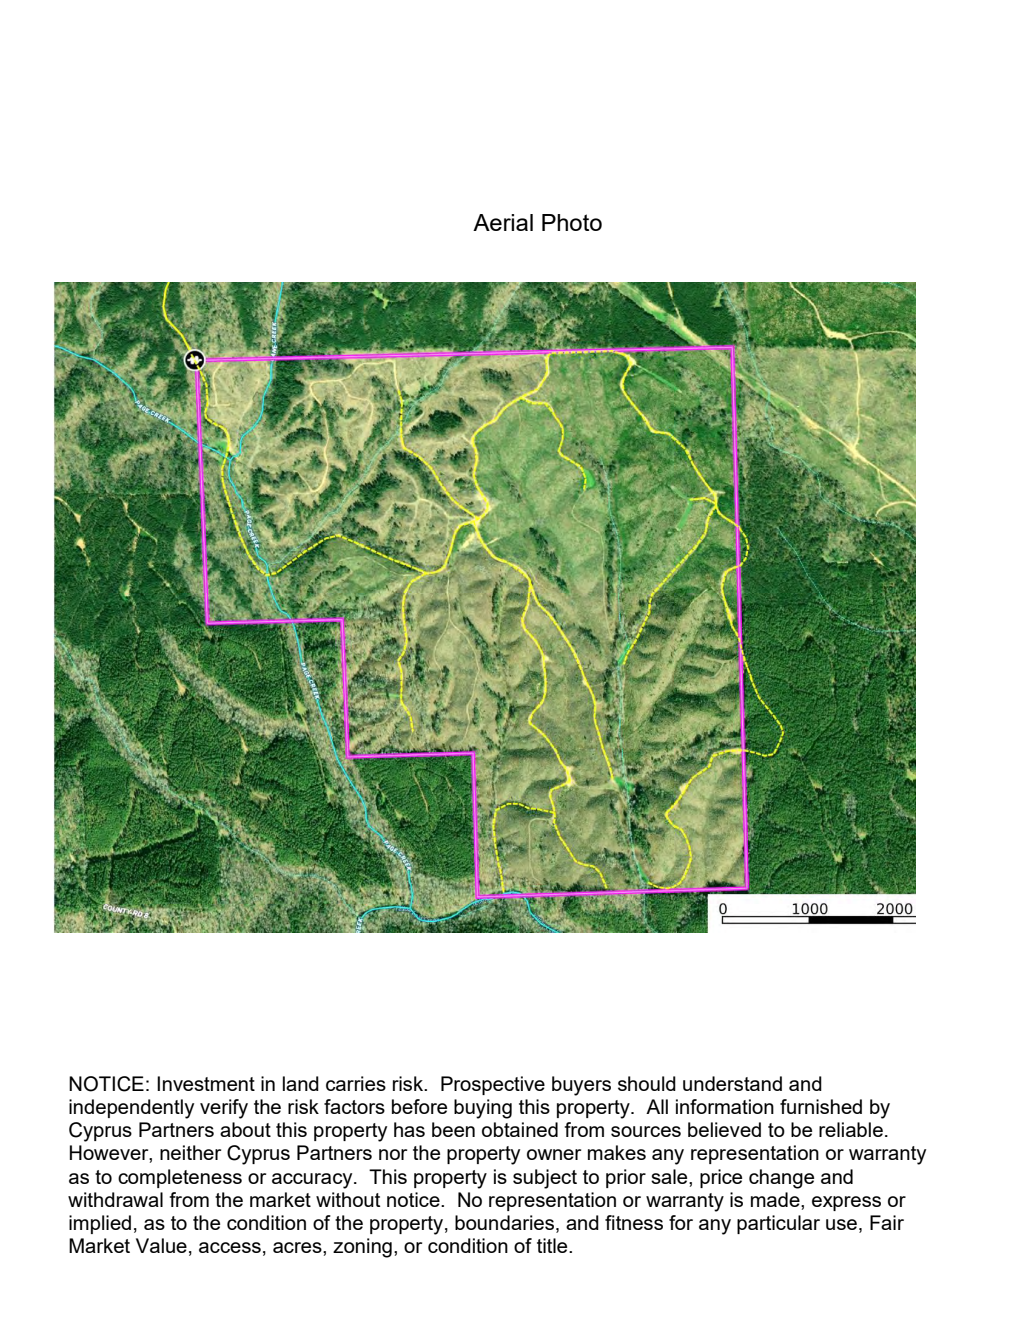  Describe the element at coordinates (821, 1106) in the screenshot. I see `furnished` at that location.
